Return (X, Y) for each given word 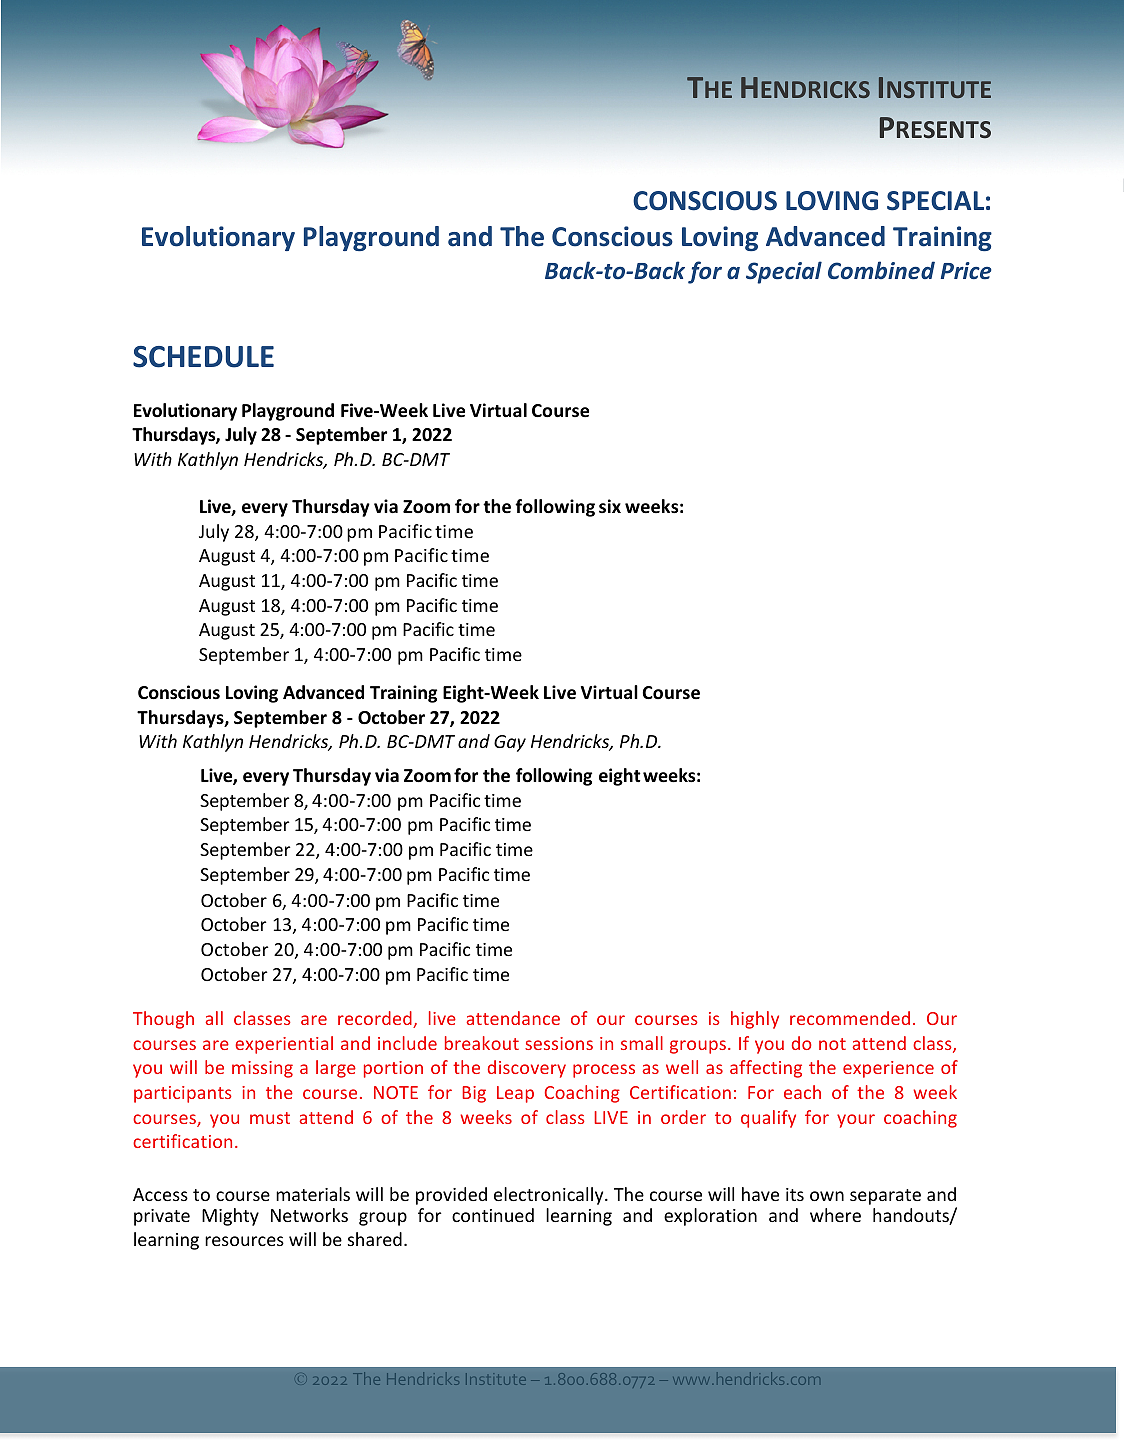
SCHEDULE (203, 357)
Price (966, 271)
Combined (881, 270)
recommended (850, 1018)
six (610, 506)
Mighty (230, 1217)
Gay (510, 743)
